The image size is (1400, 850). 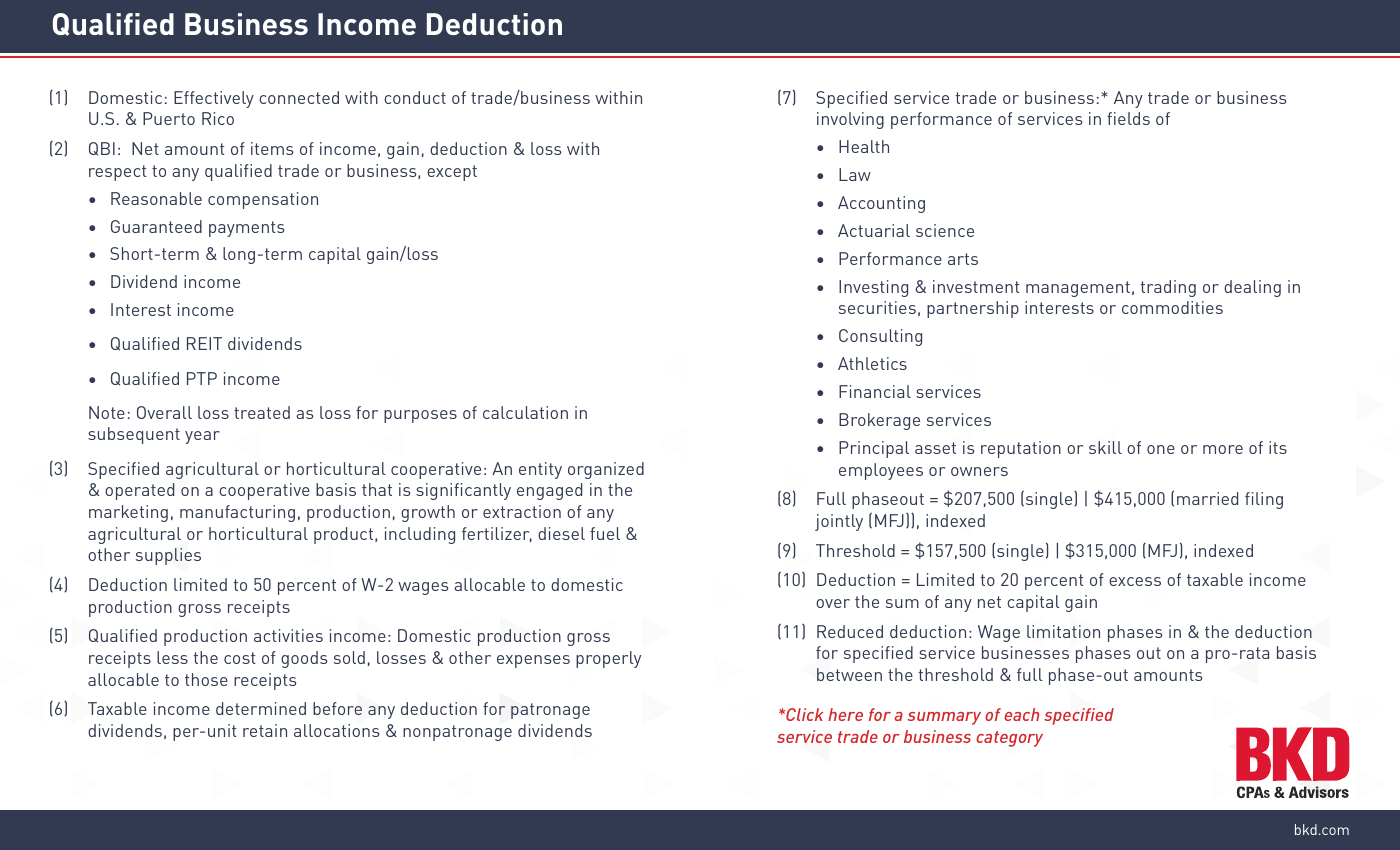 I want to click on commodities, so click(x=1172, y=307).
